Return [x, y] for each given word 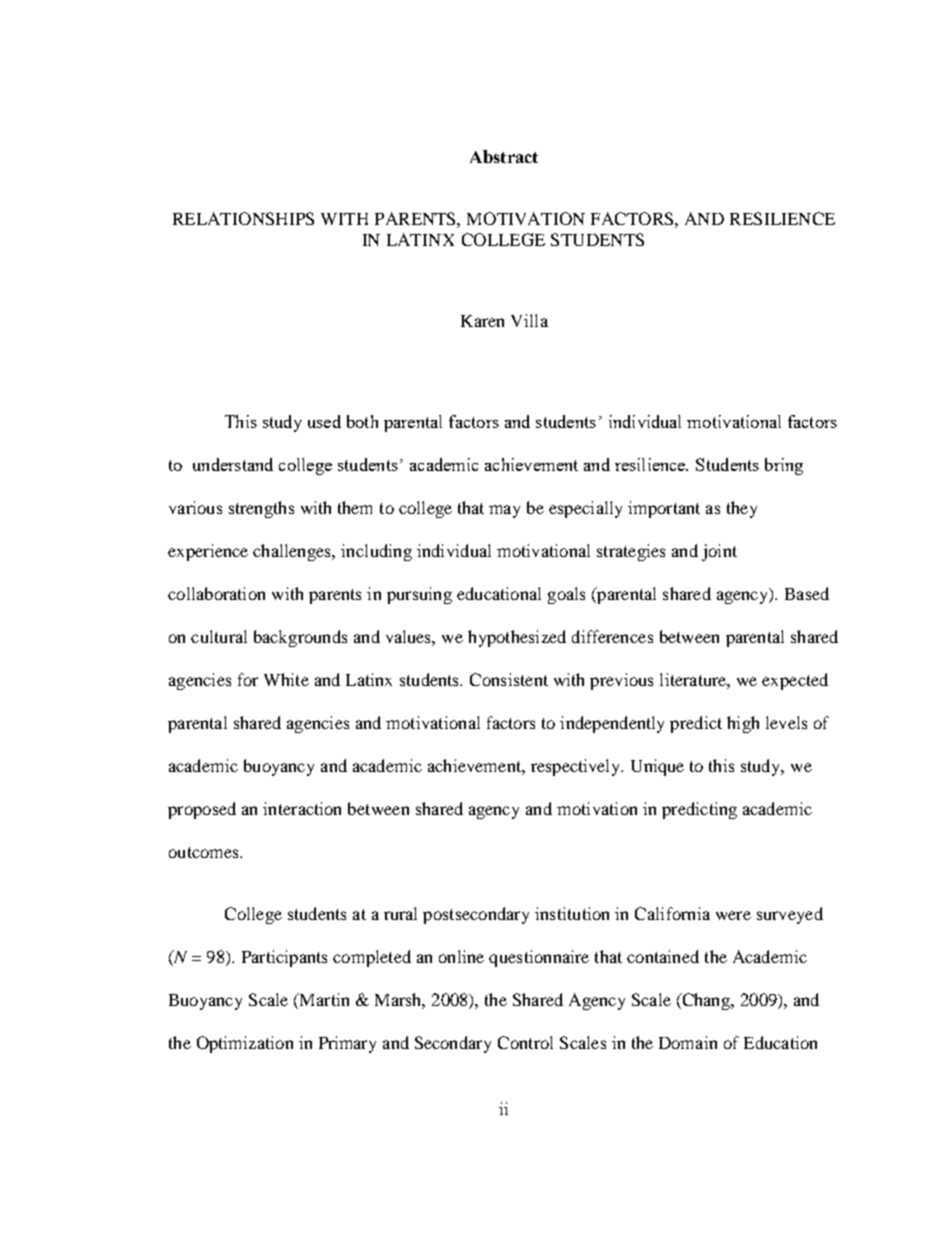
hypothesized [517, 638]
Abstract [504, 156]
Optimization [245, 1044]
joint [719, 552]
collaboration [216, 593]
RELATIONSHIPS [243, 218]
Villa [529, 320]
